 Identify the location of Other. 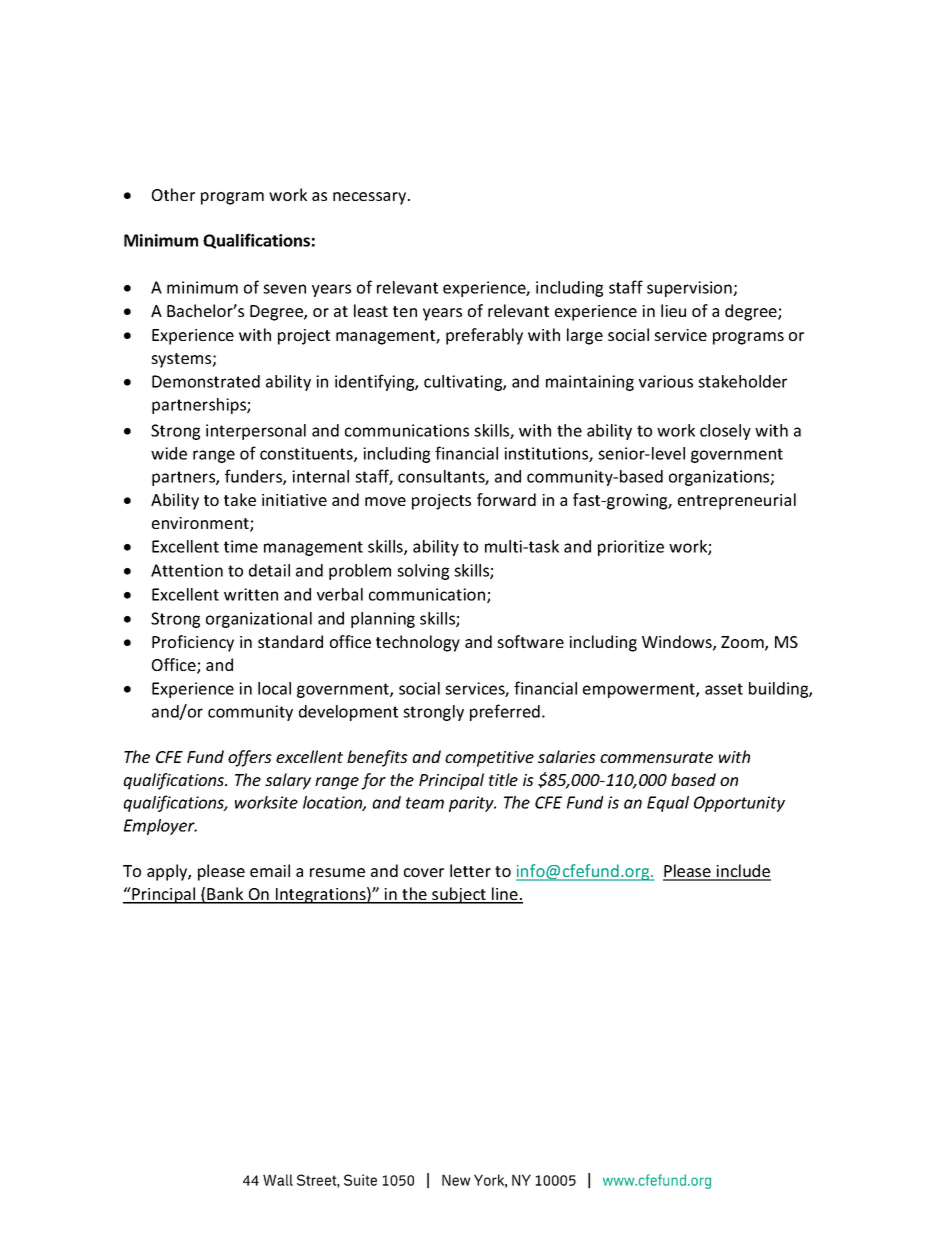
(173, 194).
